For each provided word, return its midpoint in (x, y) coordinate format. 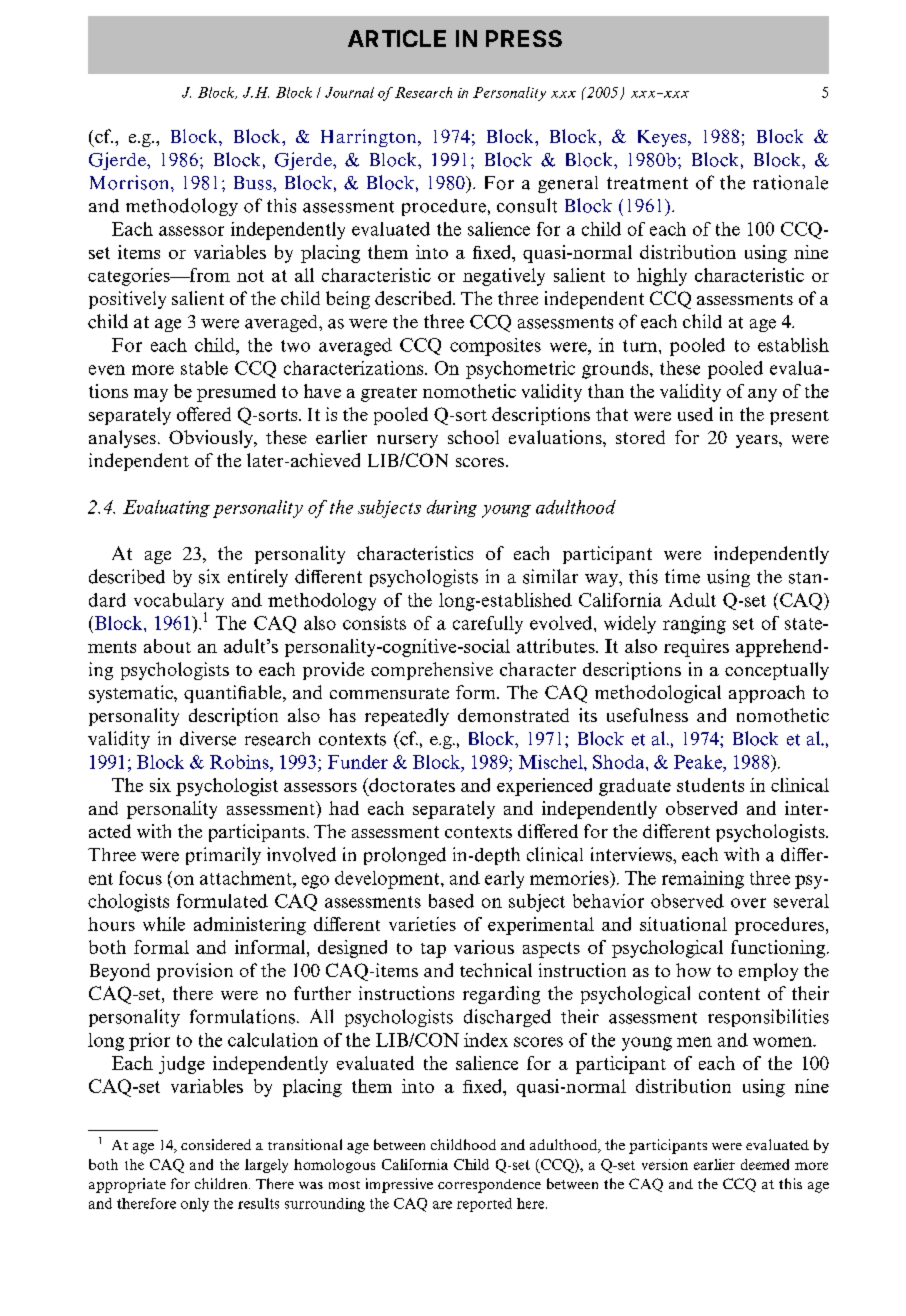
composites (495, 347)
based (451, 901)
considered (216, 1144)
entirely (258, 578)
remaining (703, 880)
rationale (790, 182)
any (762, 395)
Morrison (131, 182)
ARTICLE (397, 38)
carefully (488, 625)
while (164, 924)
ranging (694, 625)
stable (204, 368)
